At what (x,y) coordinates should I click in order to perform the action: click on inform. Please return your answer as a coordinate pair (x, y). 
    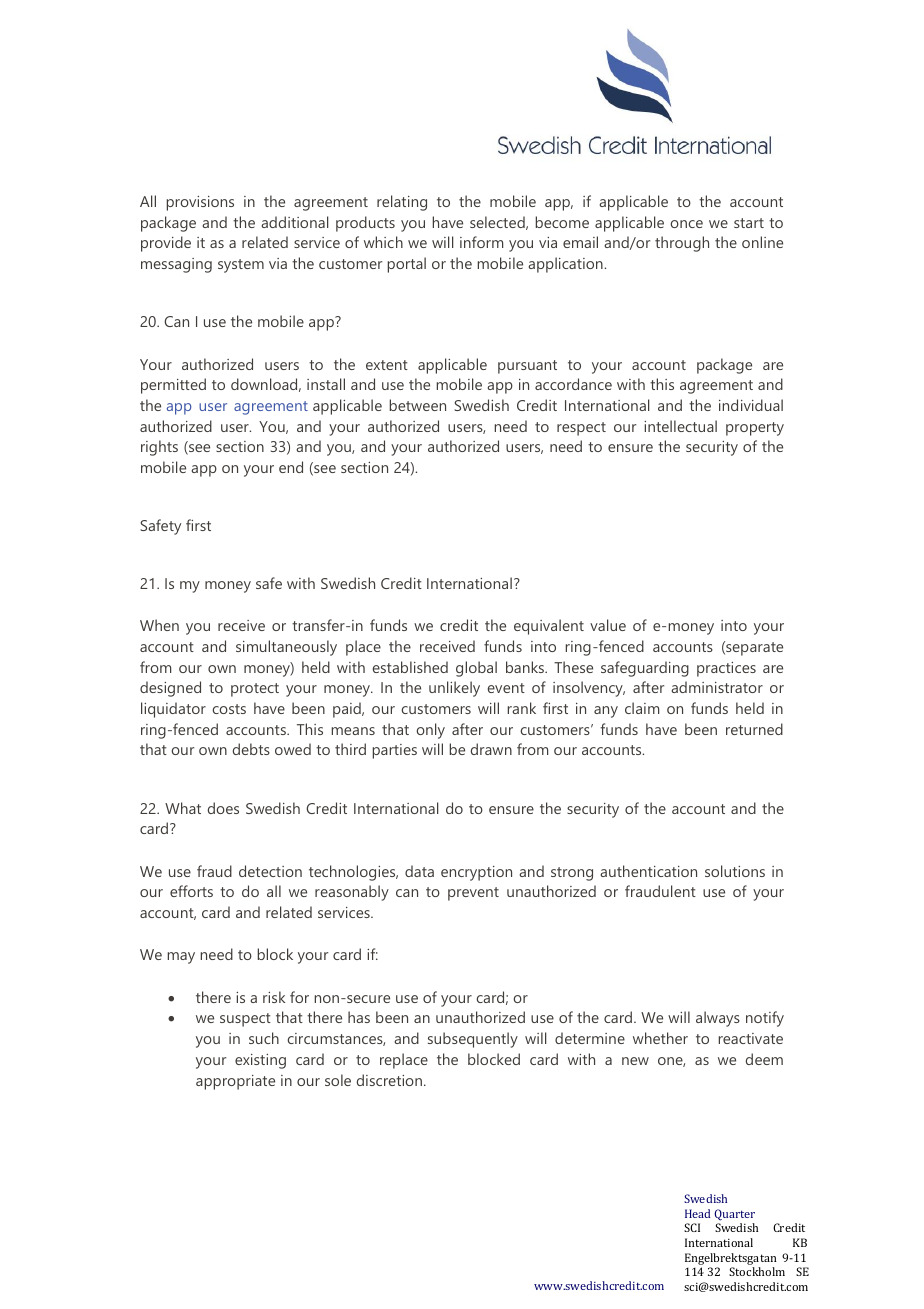
    Looking at the image, I should click on (481, 242).
